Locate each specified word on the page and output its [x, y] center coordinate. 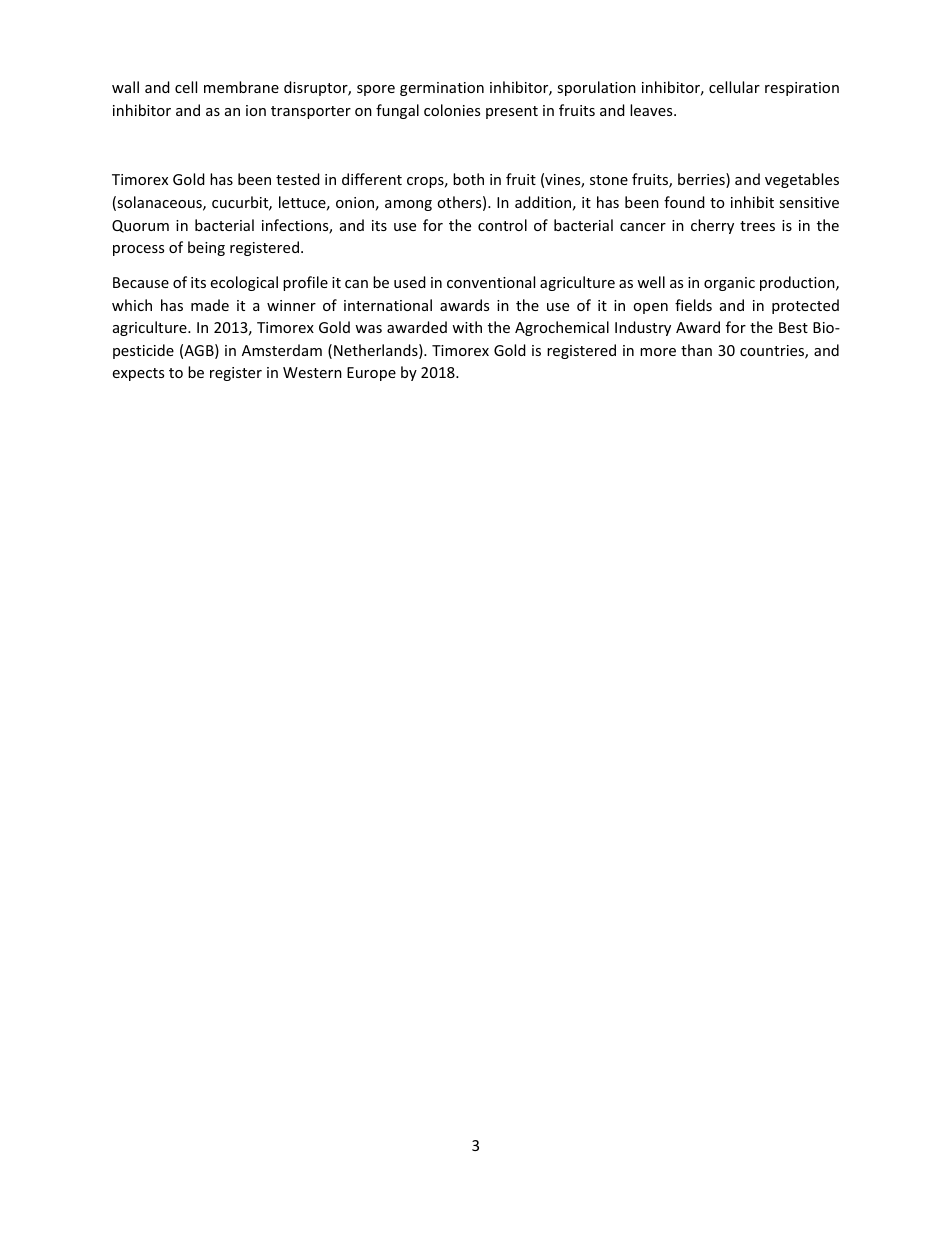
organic [729, 284]
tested [298, 179]
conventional [491, 282]
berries [702, 180]
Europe [371, 374]
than [696, 350]
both [468, 179]
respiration [802, 89]
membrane [241, 87]
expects [138, 374]
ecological [244, 283]
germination [442, 89]
